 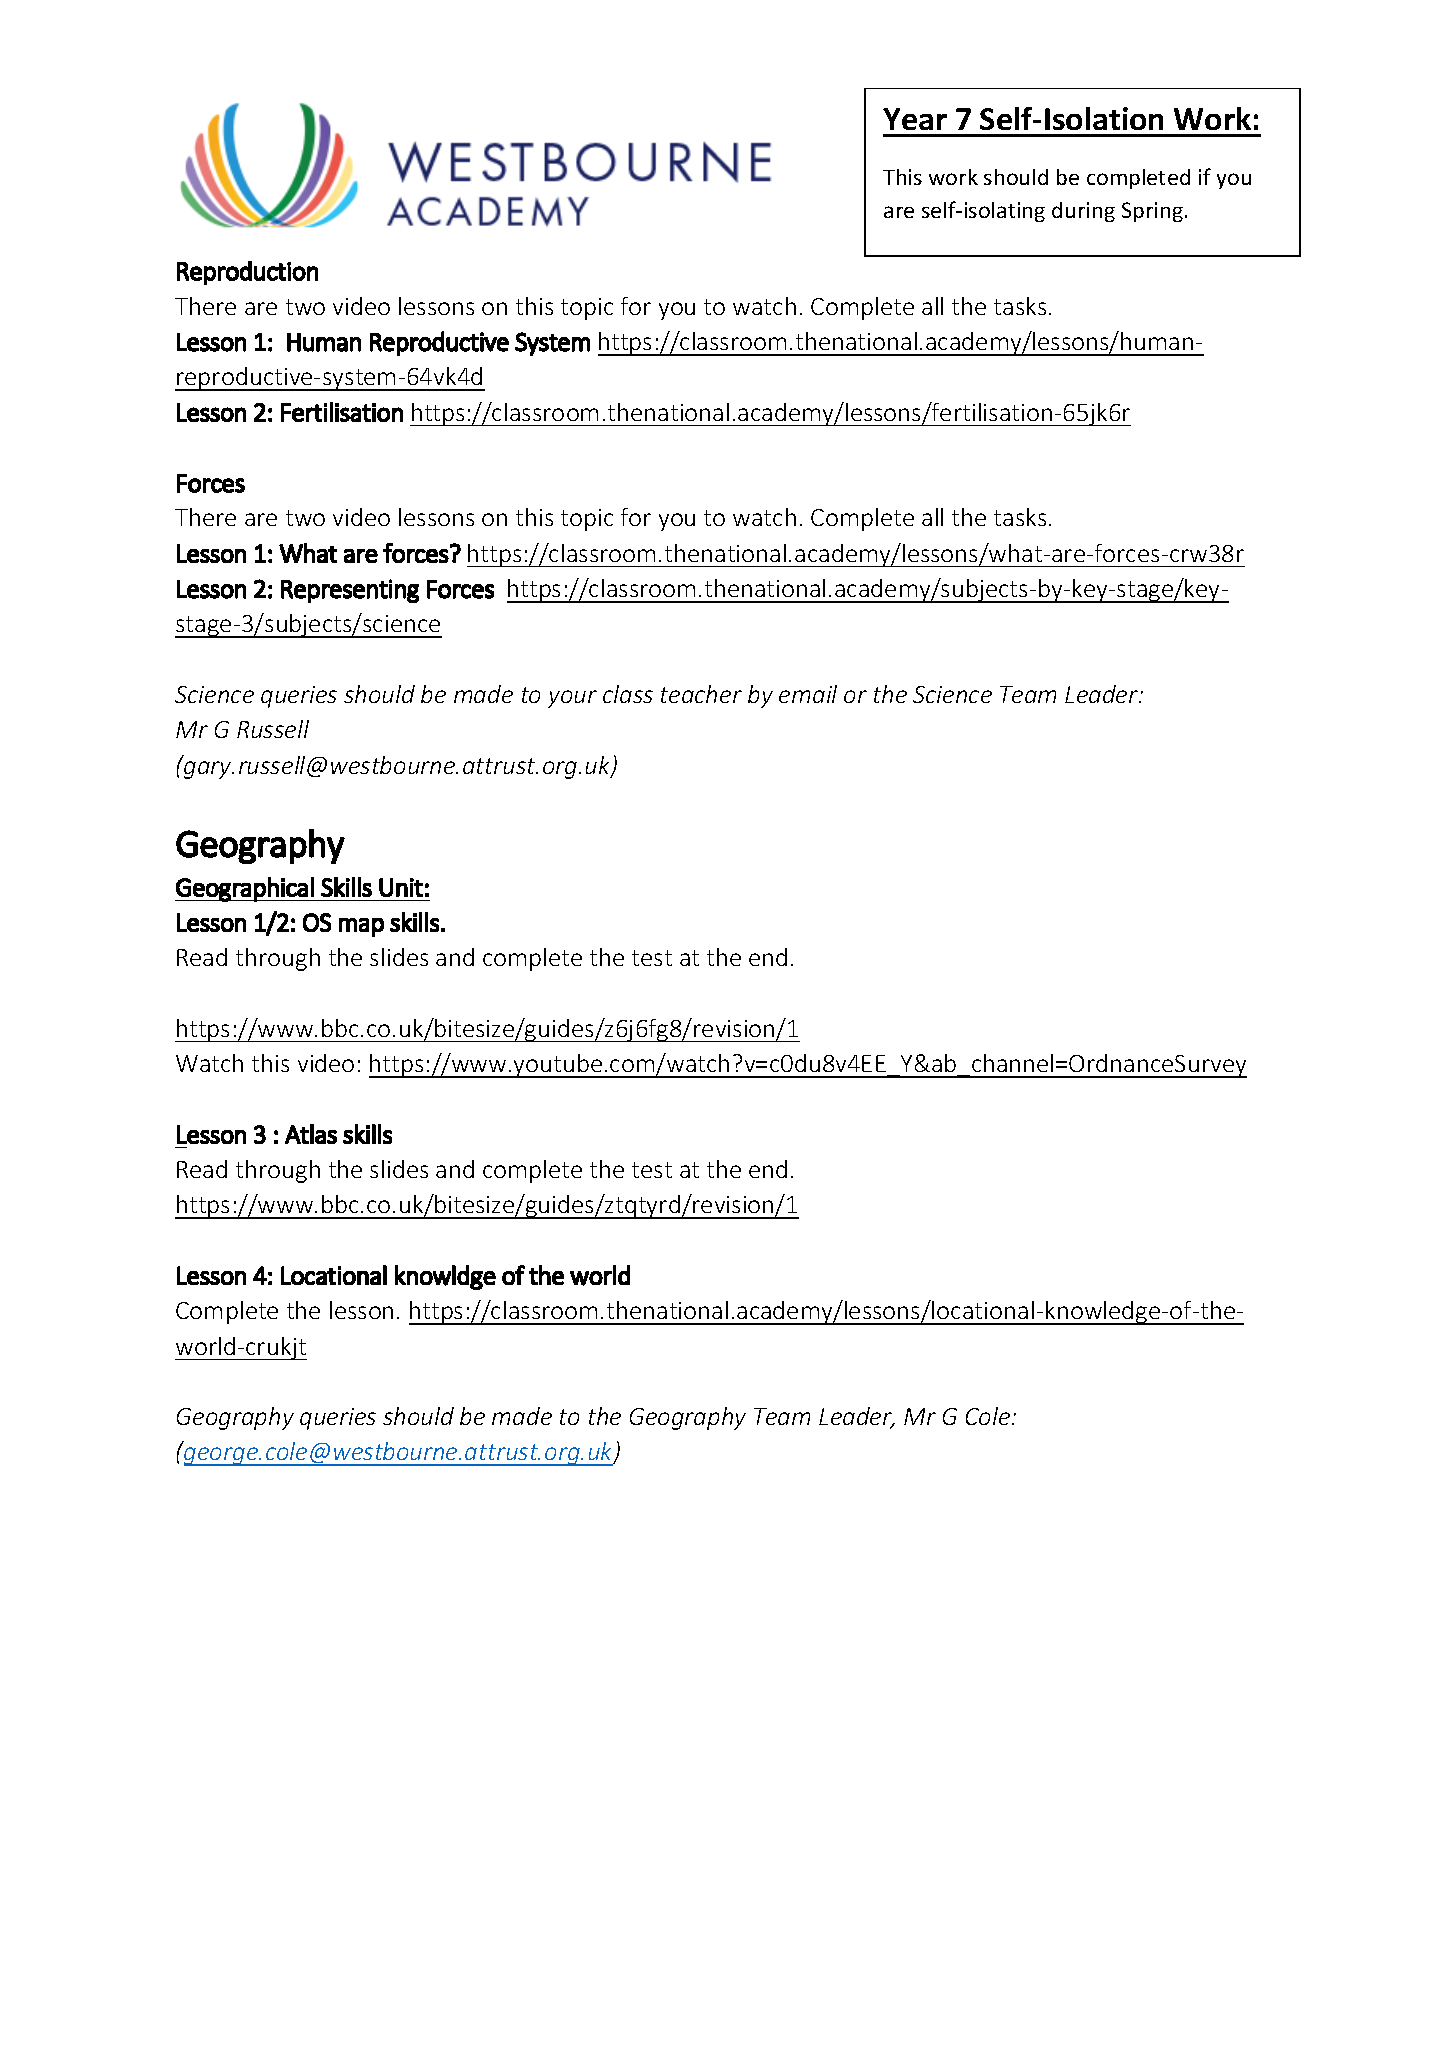 What do you see at coordinates (701, 694) in the page?
I see `teacher` at bounding box center [701, 694].
